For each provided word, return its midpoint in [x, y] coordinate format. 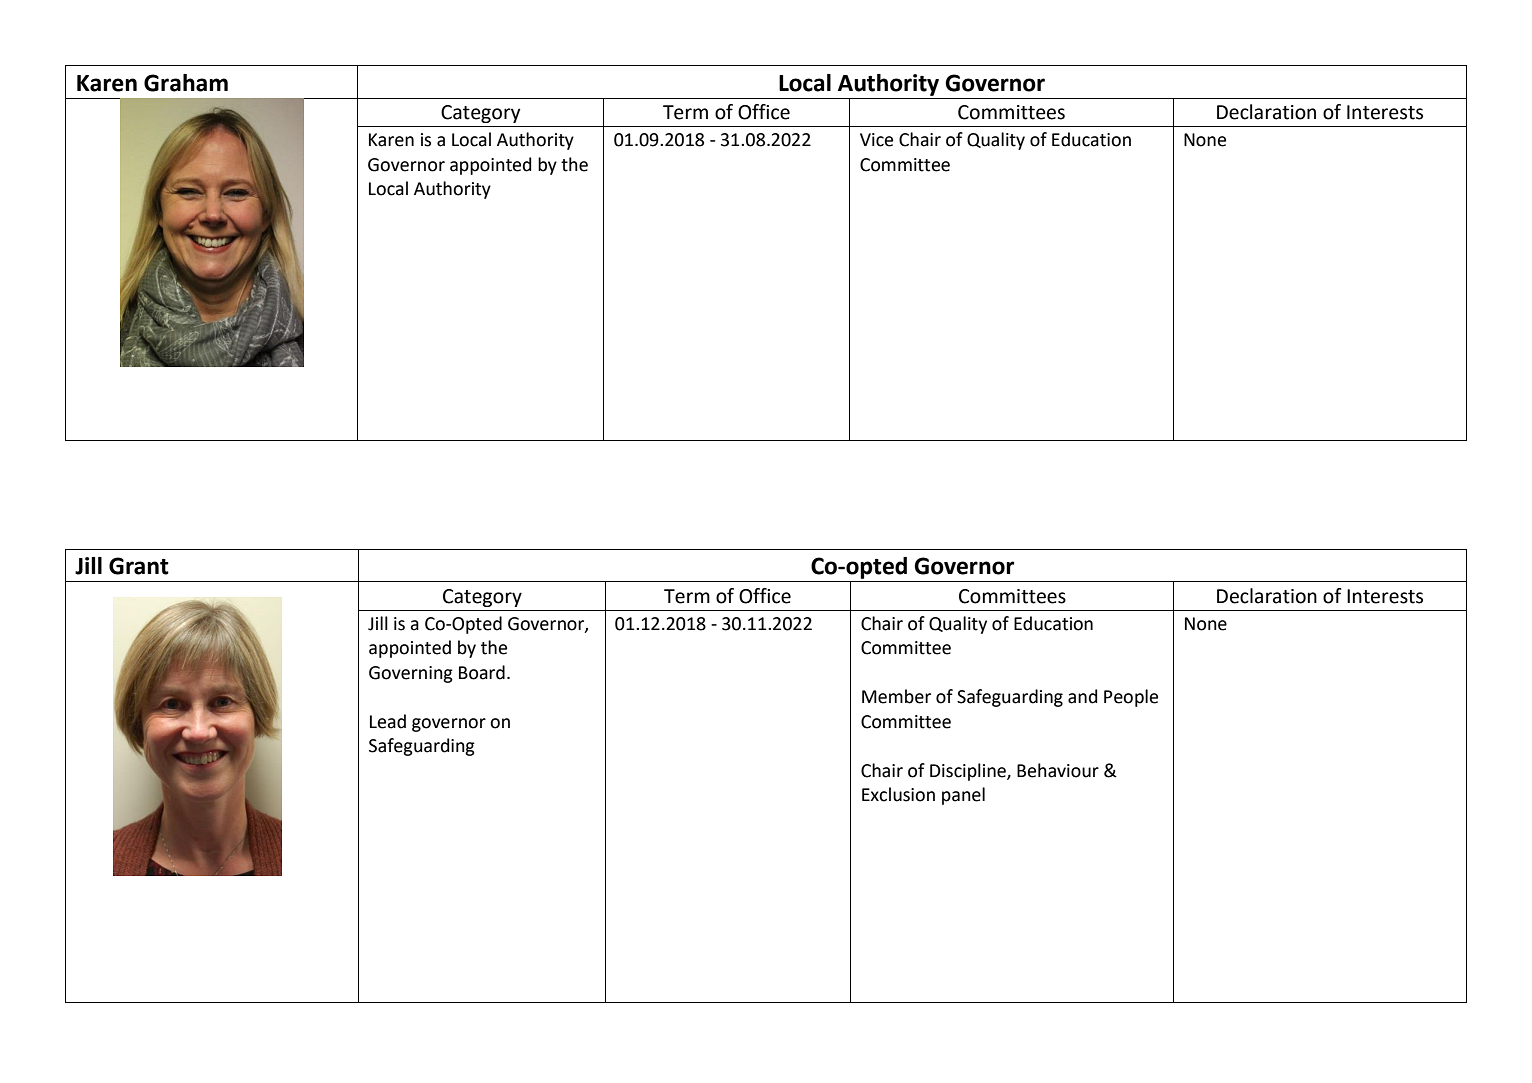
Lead [388, 721]
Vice [876, 140]
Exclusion [898, 794]
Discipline [969, 772]
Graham [186, 83]
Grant [139, 566]
